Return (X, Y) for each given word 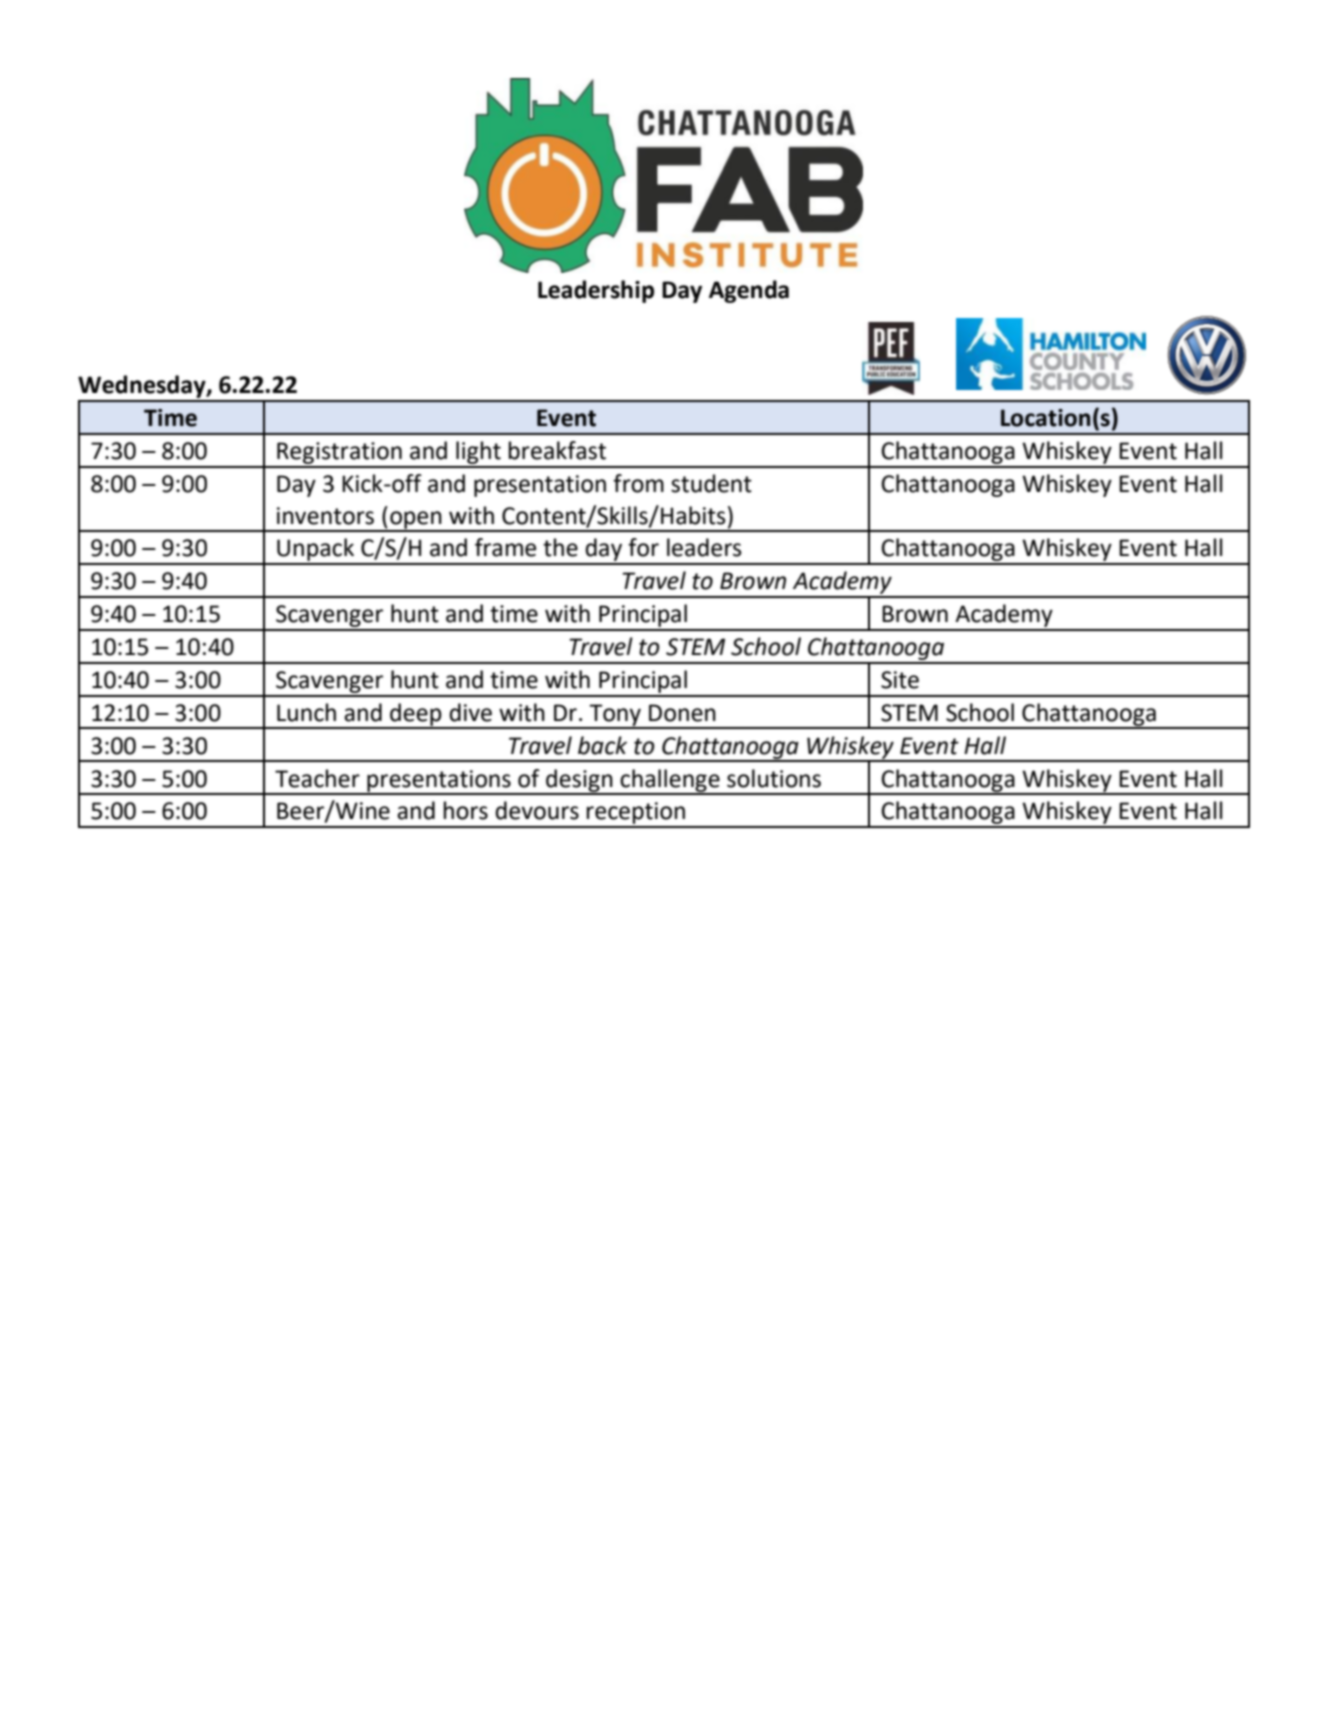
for (643, 547)
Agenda (749, 291)
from (638, 483)
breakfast (557, 450)
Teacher (317, 778)
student (711, 483)
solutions (774, 778)
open (416, 521)
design (579, 781)
